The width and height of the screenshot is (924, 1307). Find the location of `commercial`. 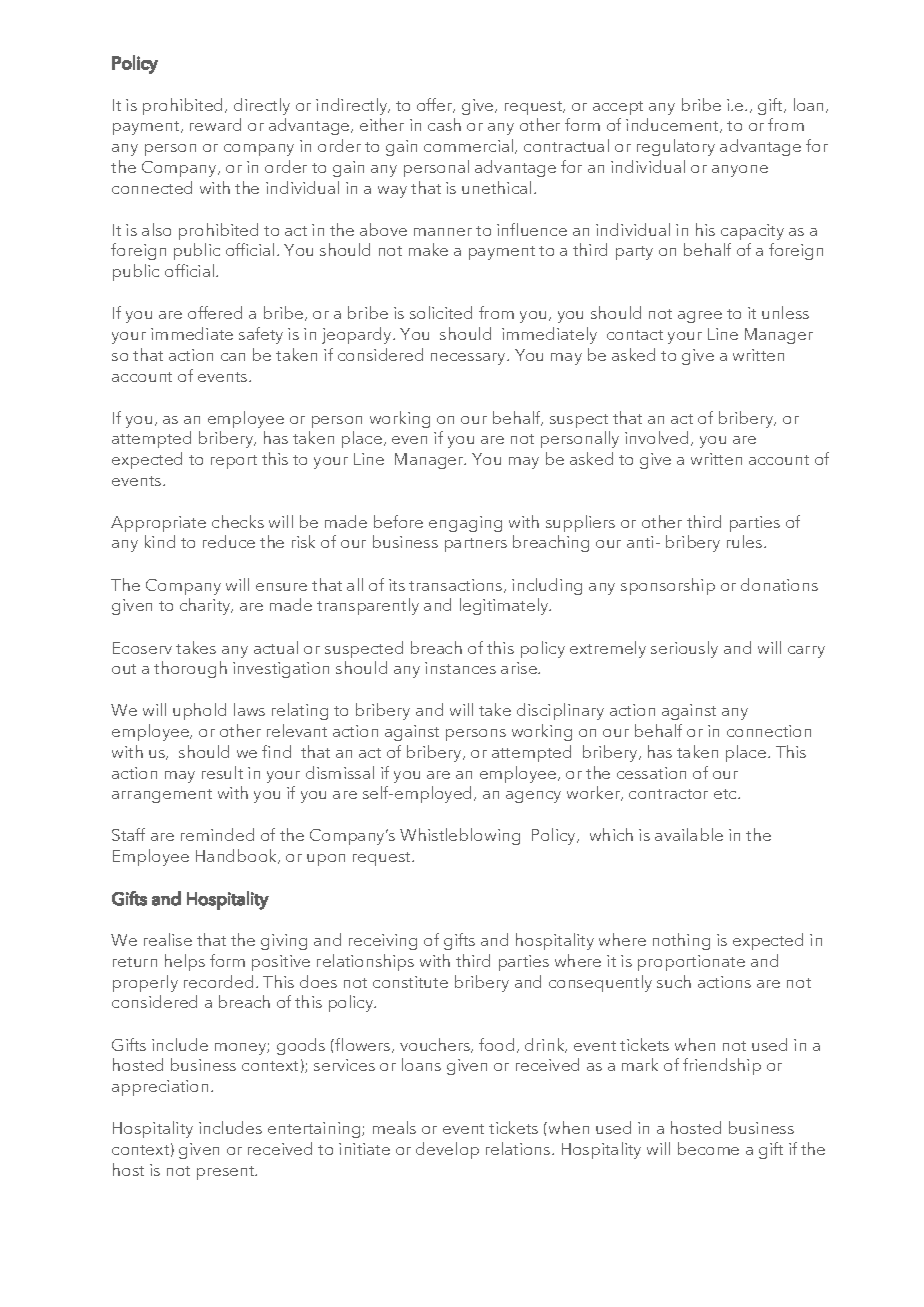

commercial is located at coordinates (470, 146).
